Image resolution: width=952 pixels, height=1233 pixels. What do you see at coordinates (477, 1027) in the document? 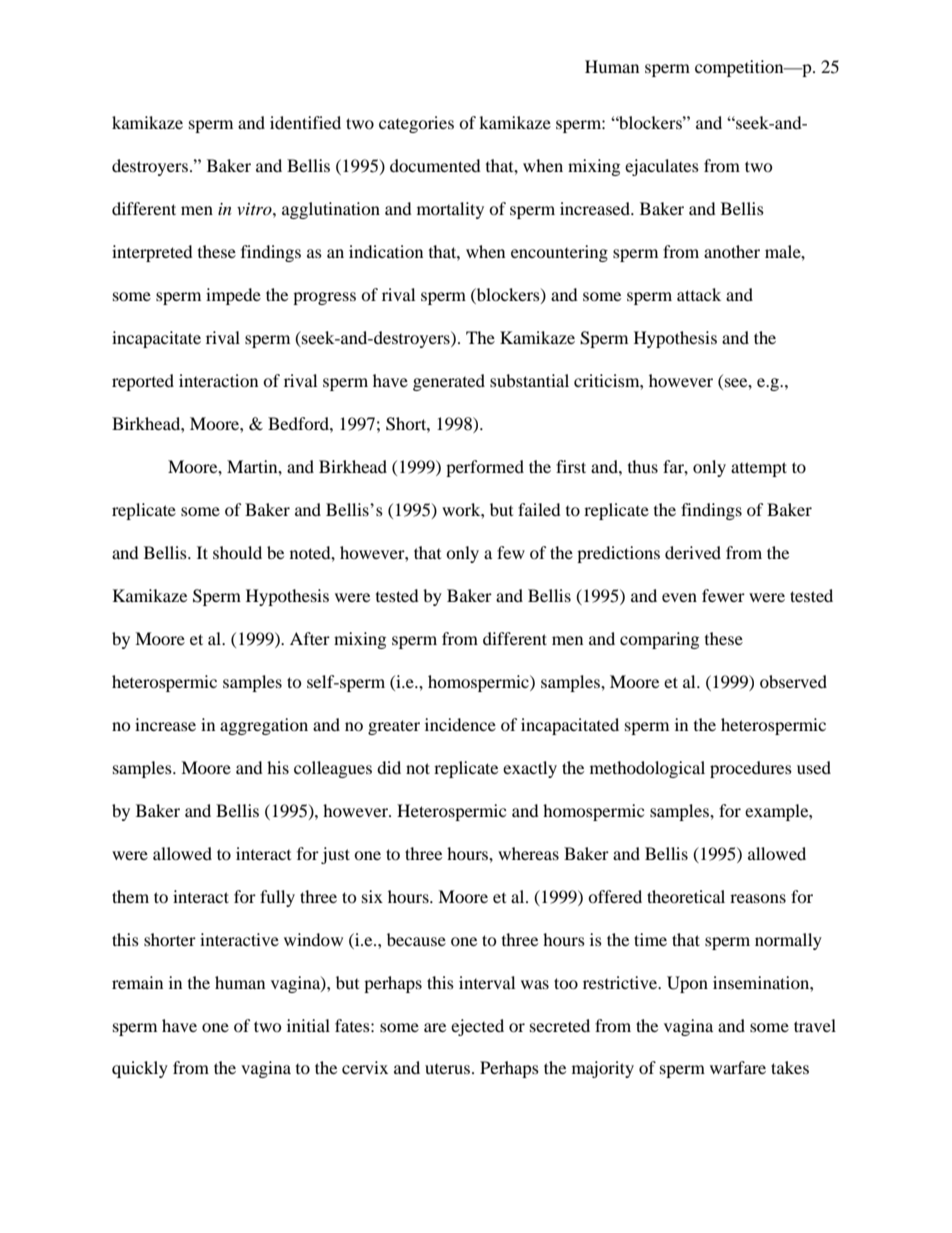
I see `ejected` at bounding box center [477, 1027].
